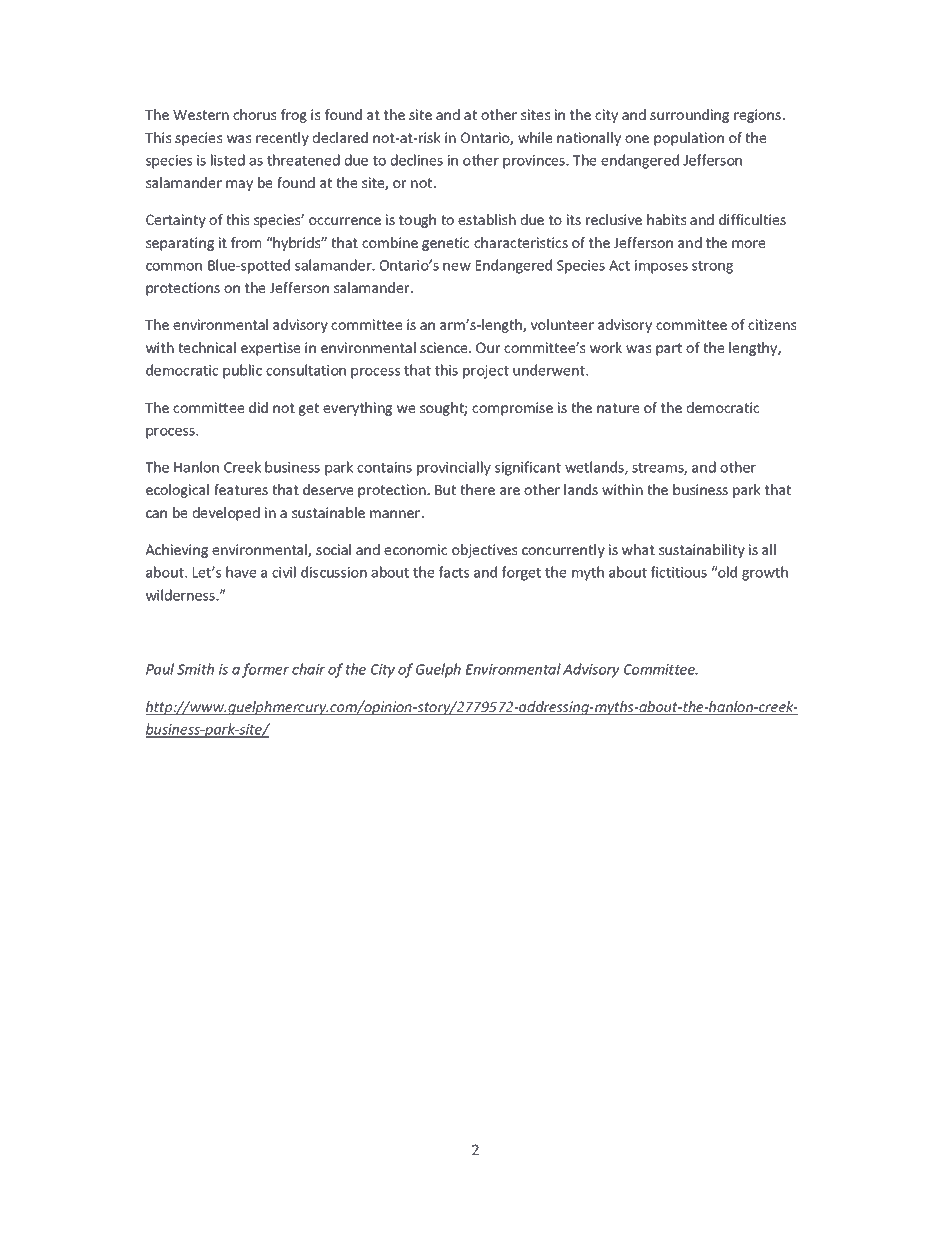  Describe the element at coordinates (535, 137) in the document. I see `while` at that location.
